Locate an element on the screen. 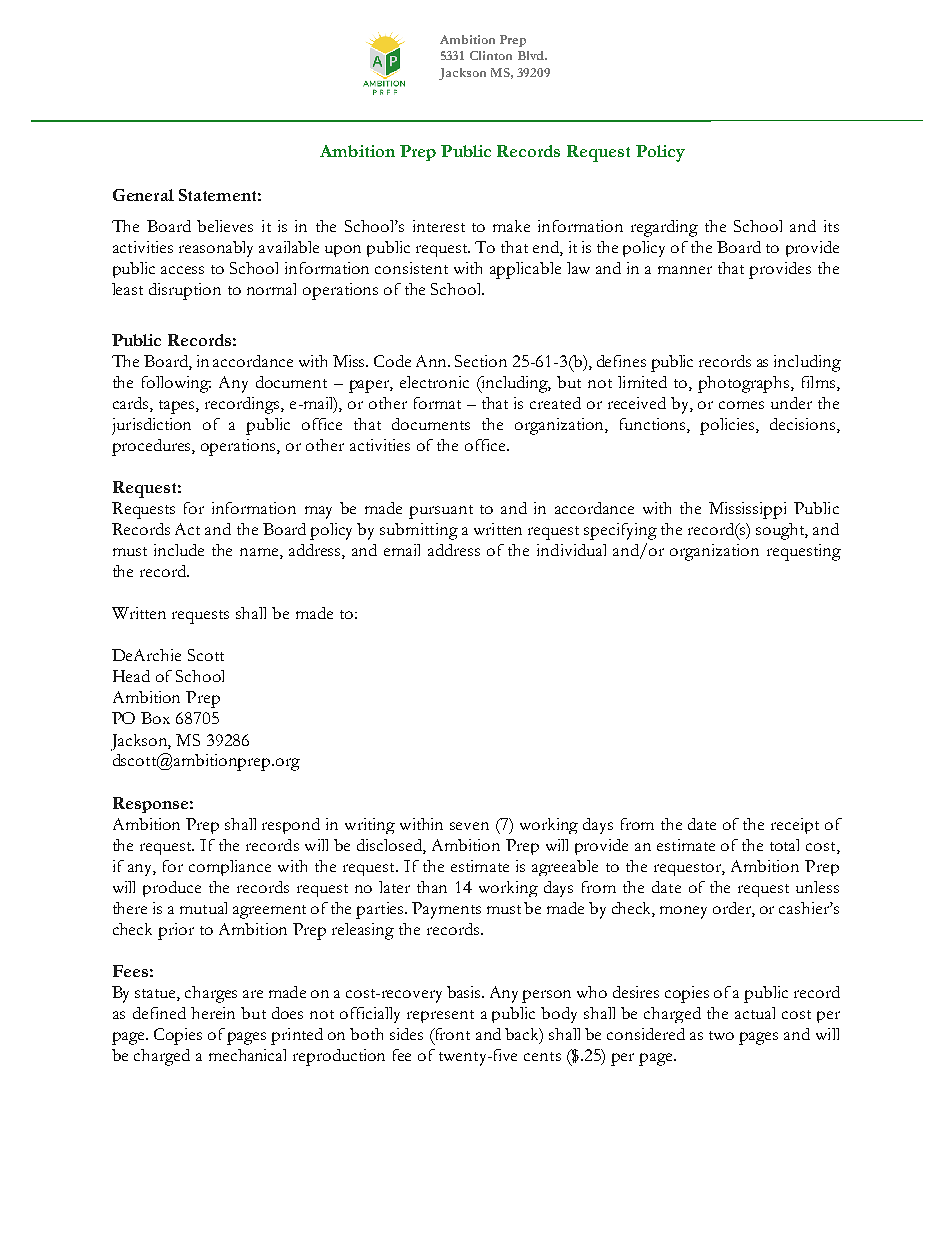 Image resolution: width=952 pixels, height=1233 pixels. following is located at coordinates (176, 384).
